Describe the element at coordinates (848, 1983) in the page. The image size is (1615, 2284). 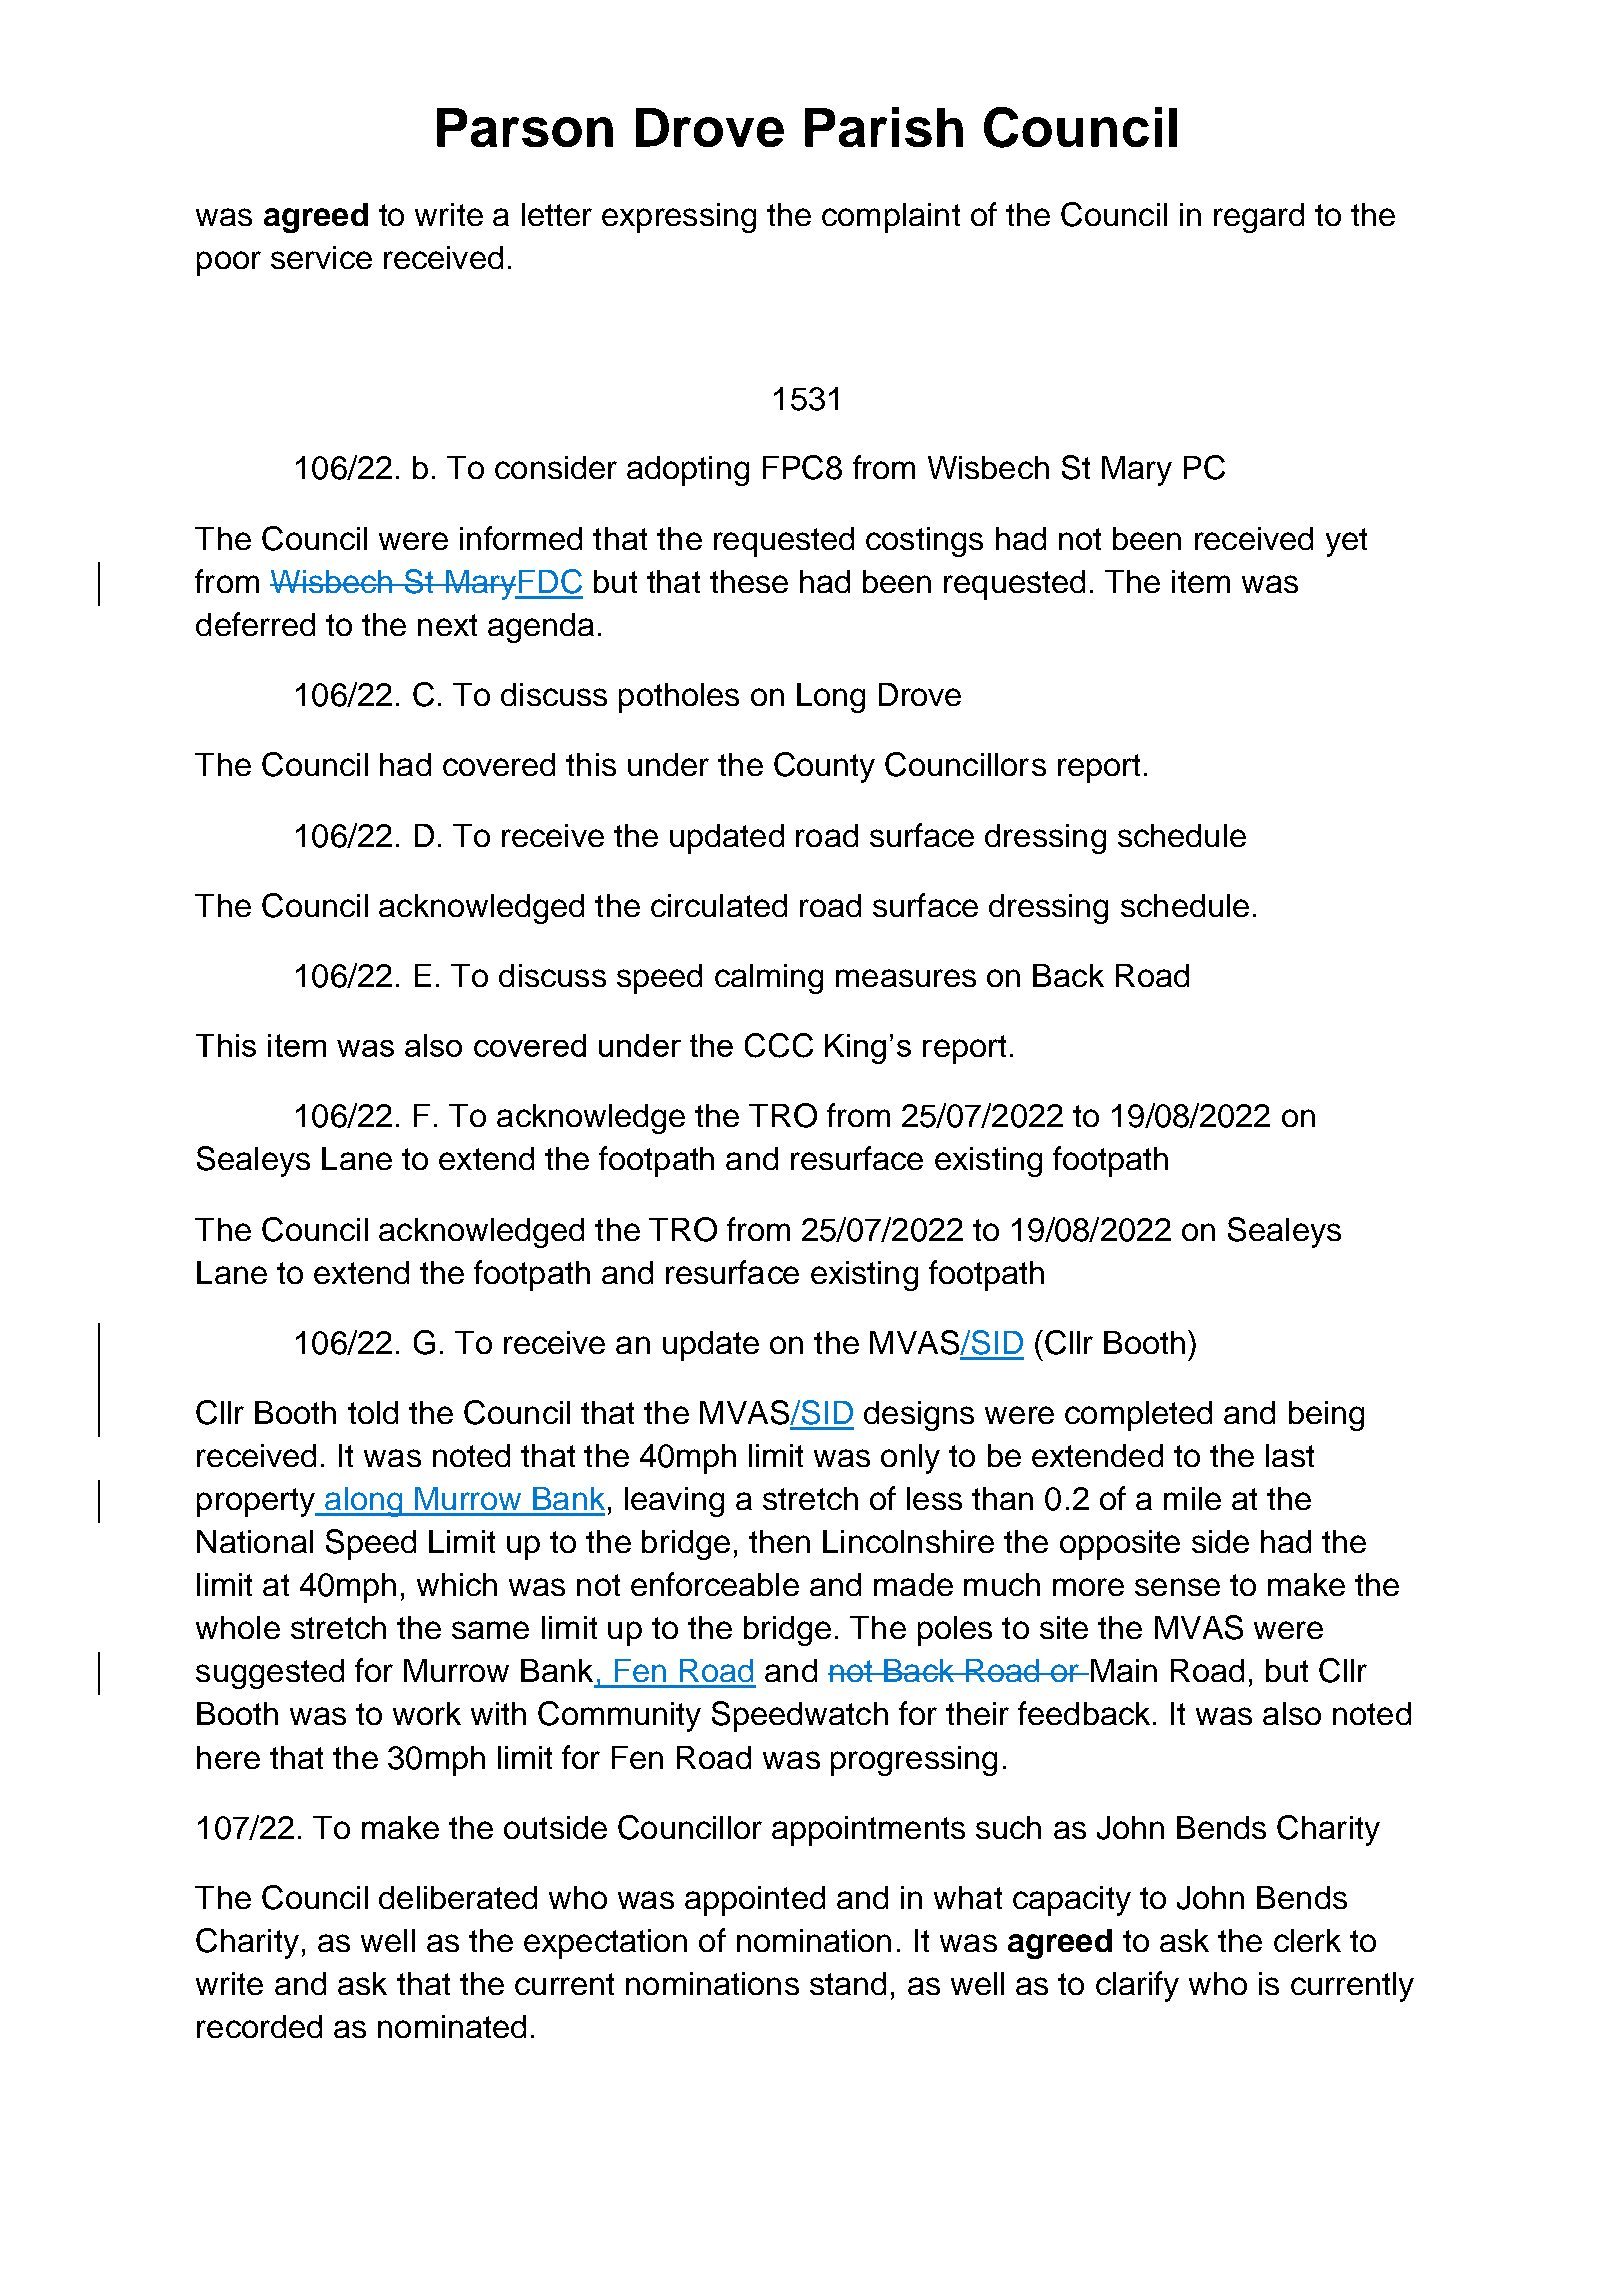
I see `stand` at that location.
